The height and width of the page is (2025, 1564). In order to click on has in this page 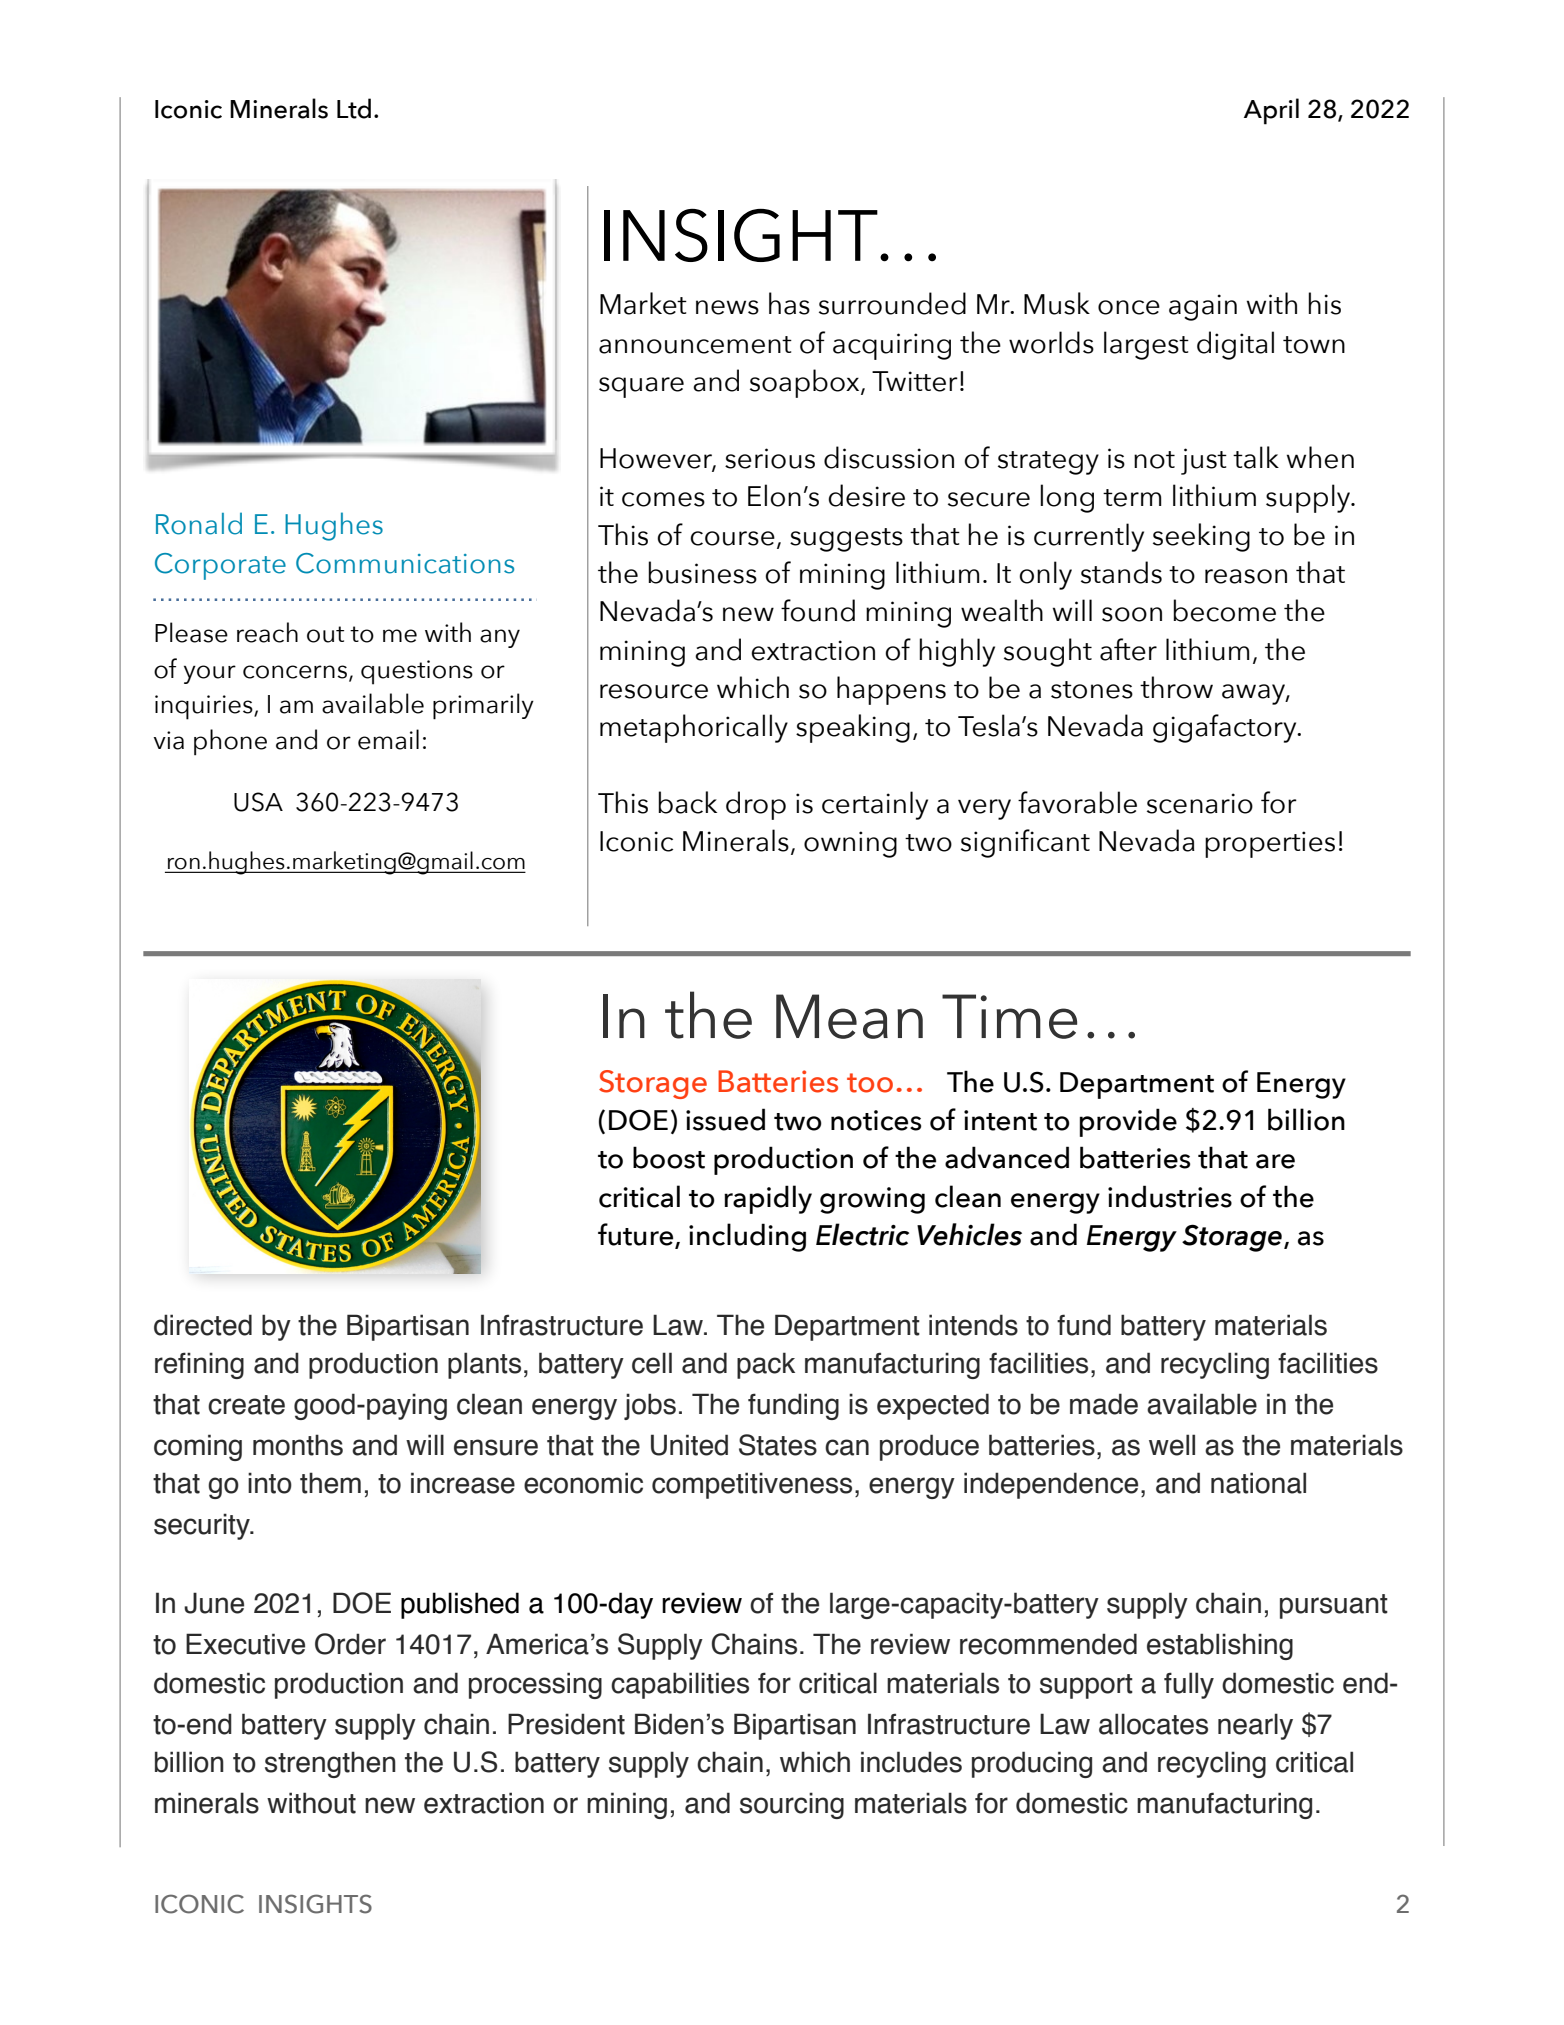, I will do `click(789, 303)`.
